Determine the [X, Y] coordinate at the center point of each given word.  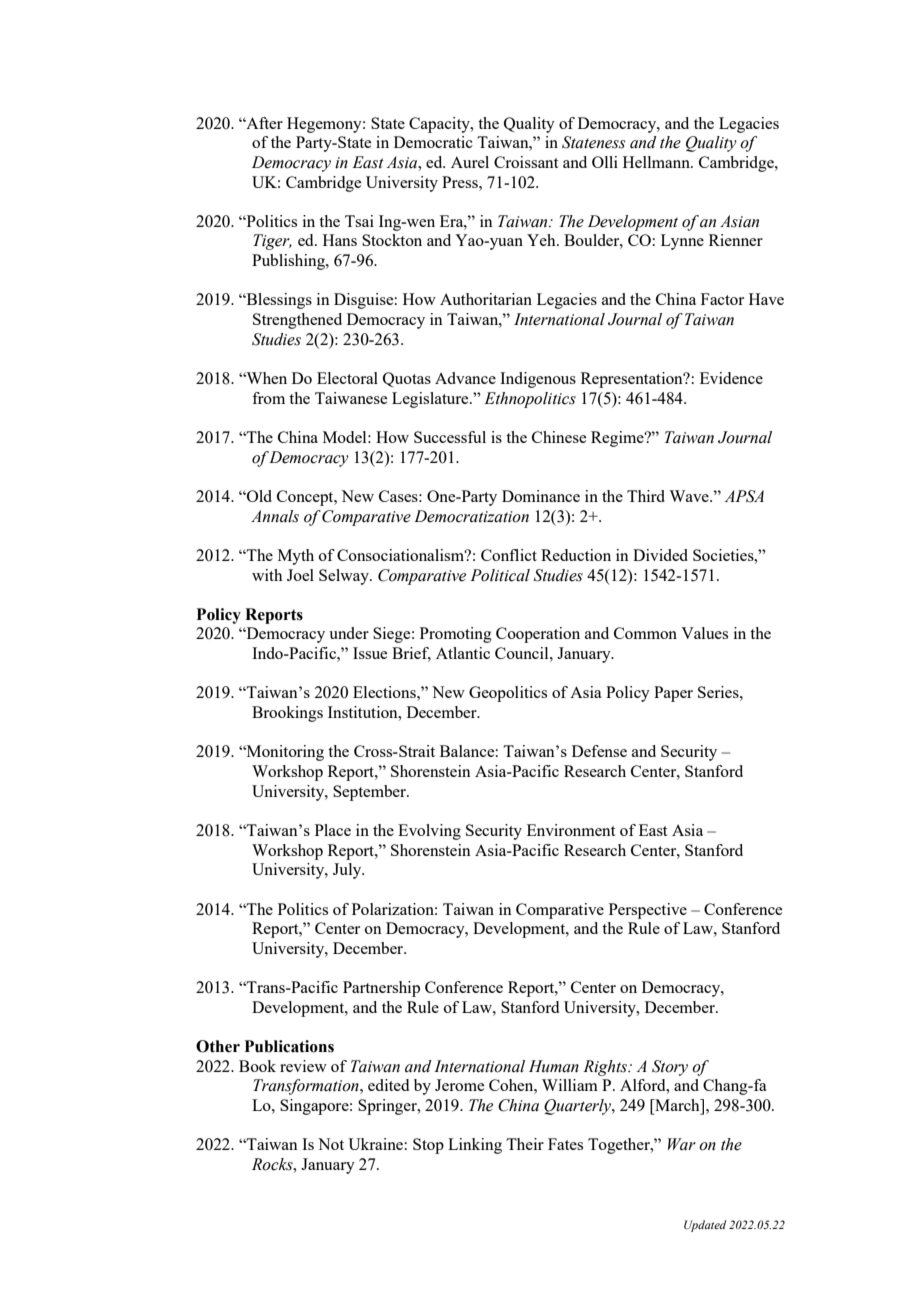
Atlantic [463, 653]
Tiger [272, 242]
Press [461, 182]
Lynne [682, 242]
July [348, 871]
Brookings [287, 714]
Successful [450, 437]
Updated [705, 1226]
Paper [673, 694]
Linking [475, 1146]
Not [331, 1144]
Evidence [731, 378]
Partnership [381, 989]
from [268, 398]
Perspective [648, 911]
